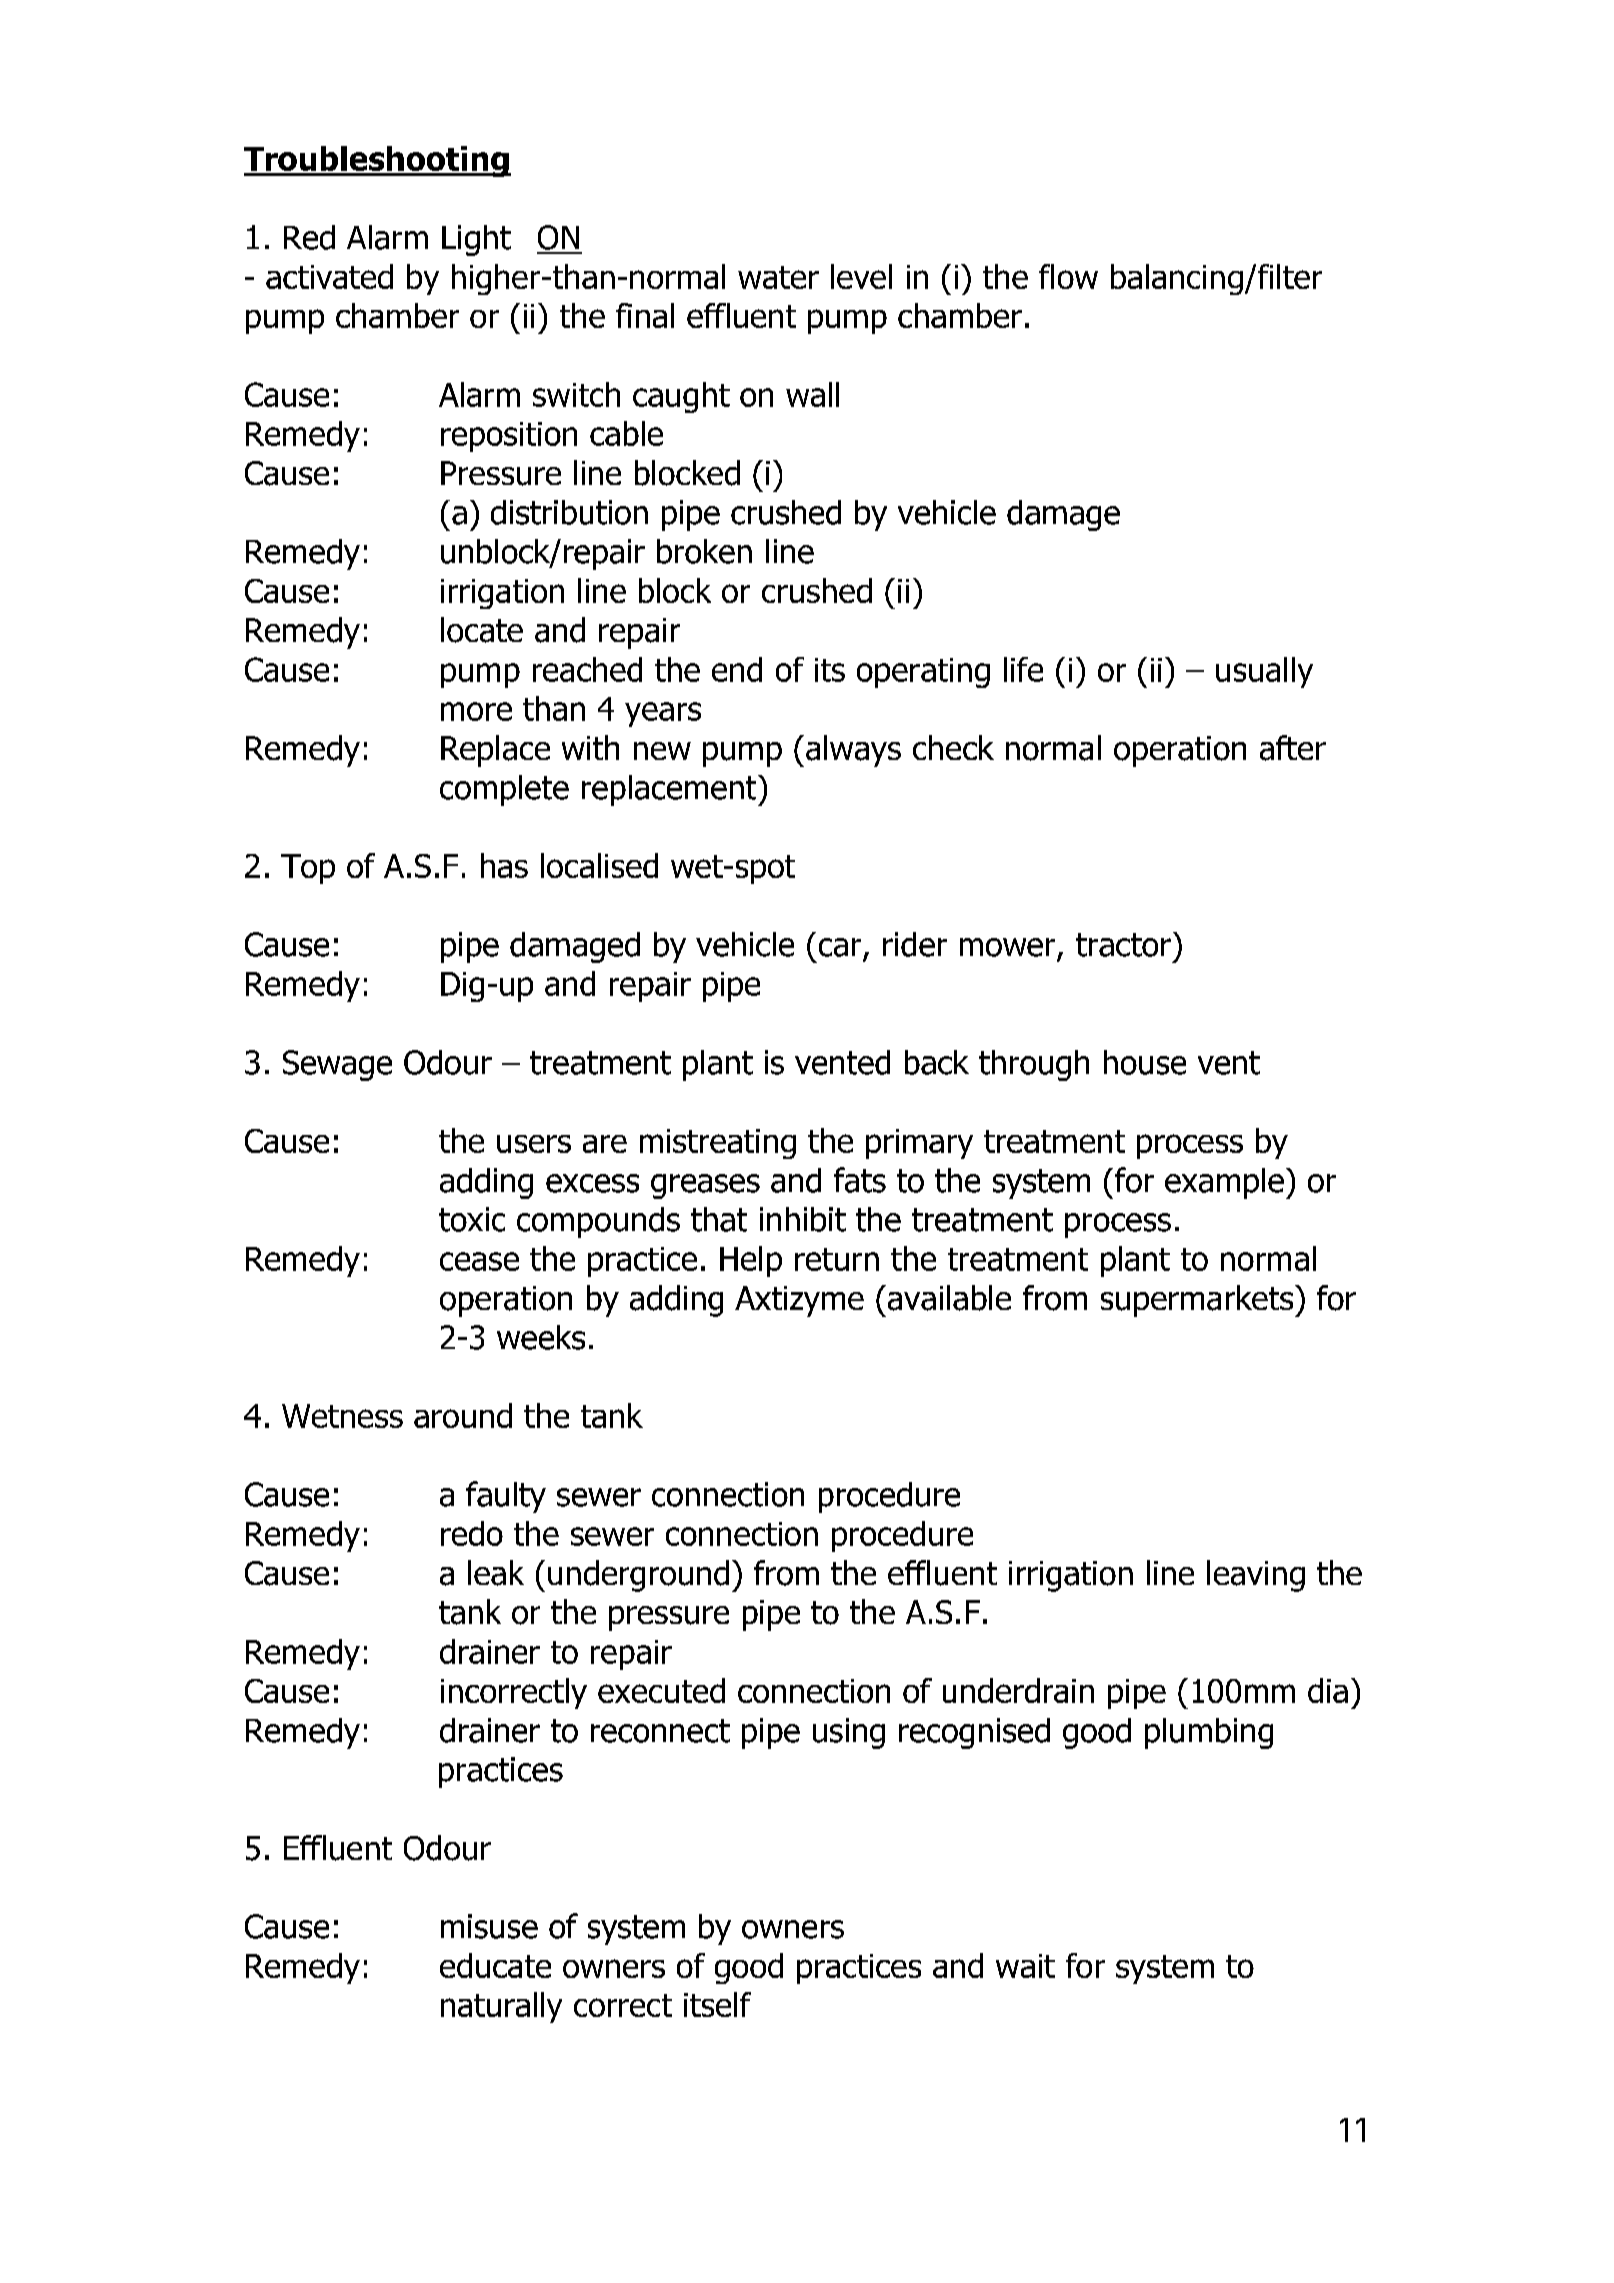 This image has height=2283, width=1614. Describe the element at coordinates (860, 1180) in the image. I see `fats` at that location.
